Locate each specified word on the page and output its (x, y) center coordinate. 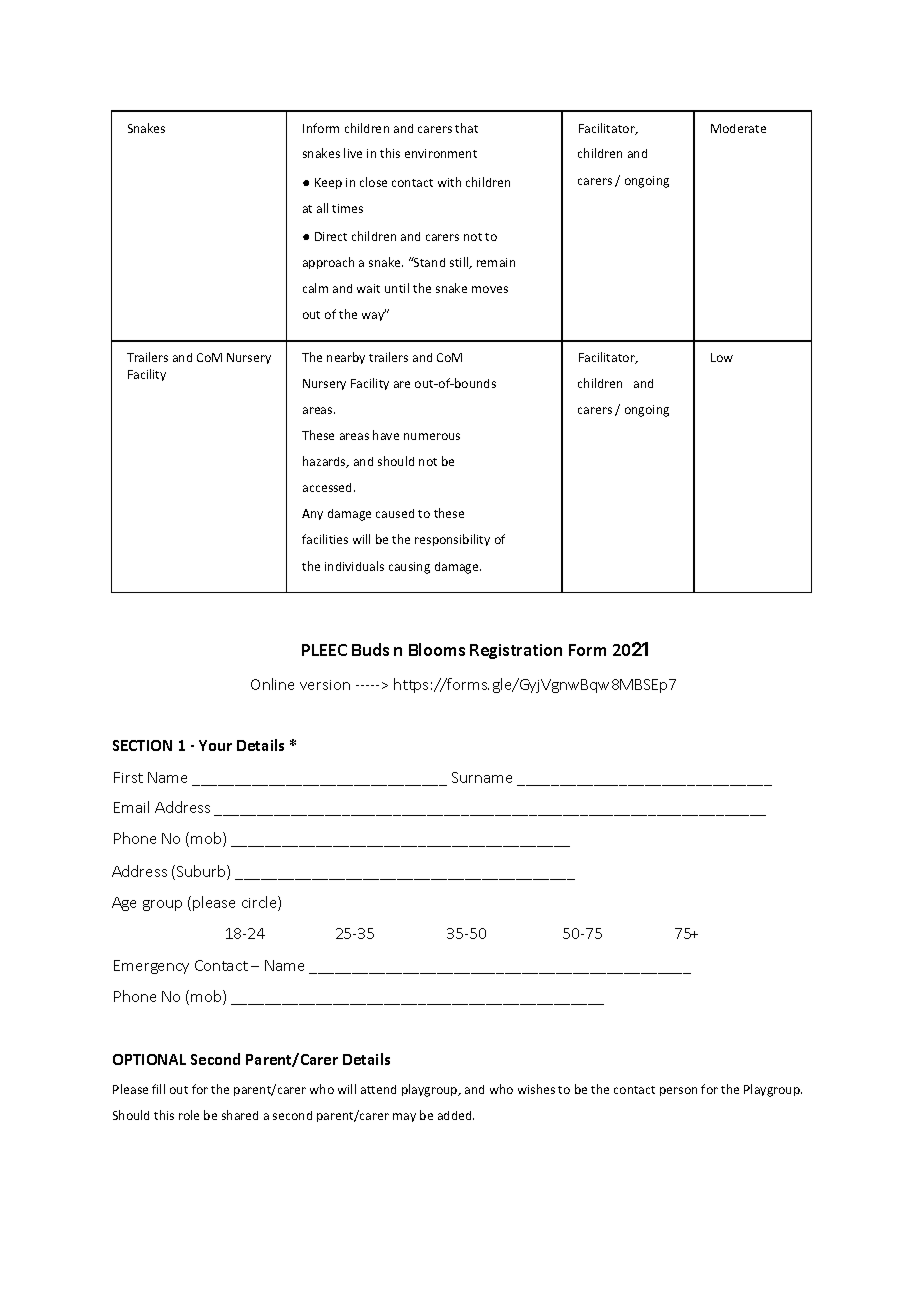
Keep (328, 183)
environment (441, 153)
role (189, 1115)
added (456, 1115)
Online (272, 684)
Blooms (437, 649)
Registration (516, 651)
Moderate (738, 128)
